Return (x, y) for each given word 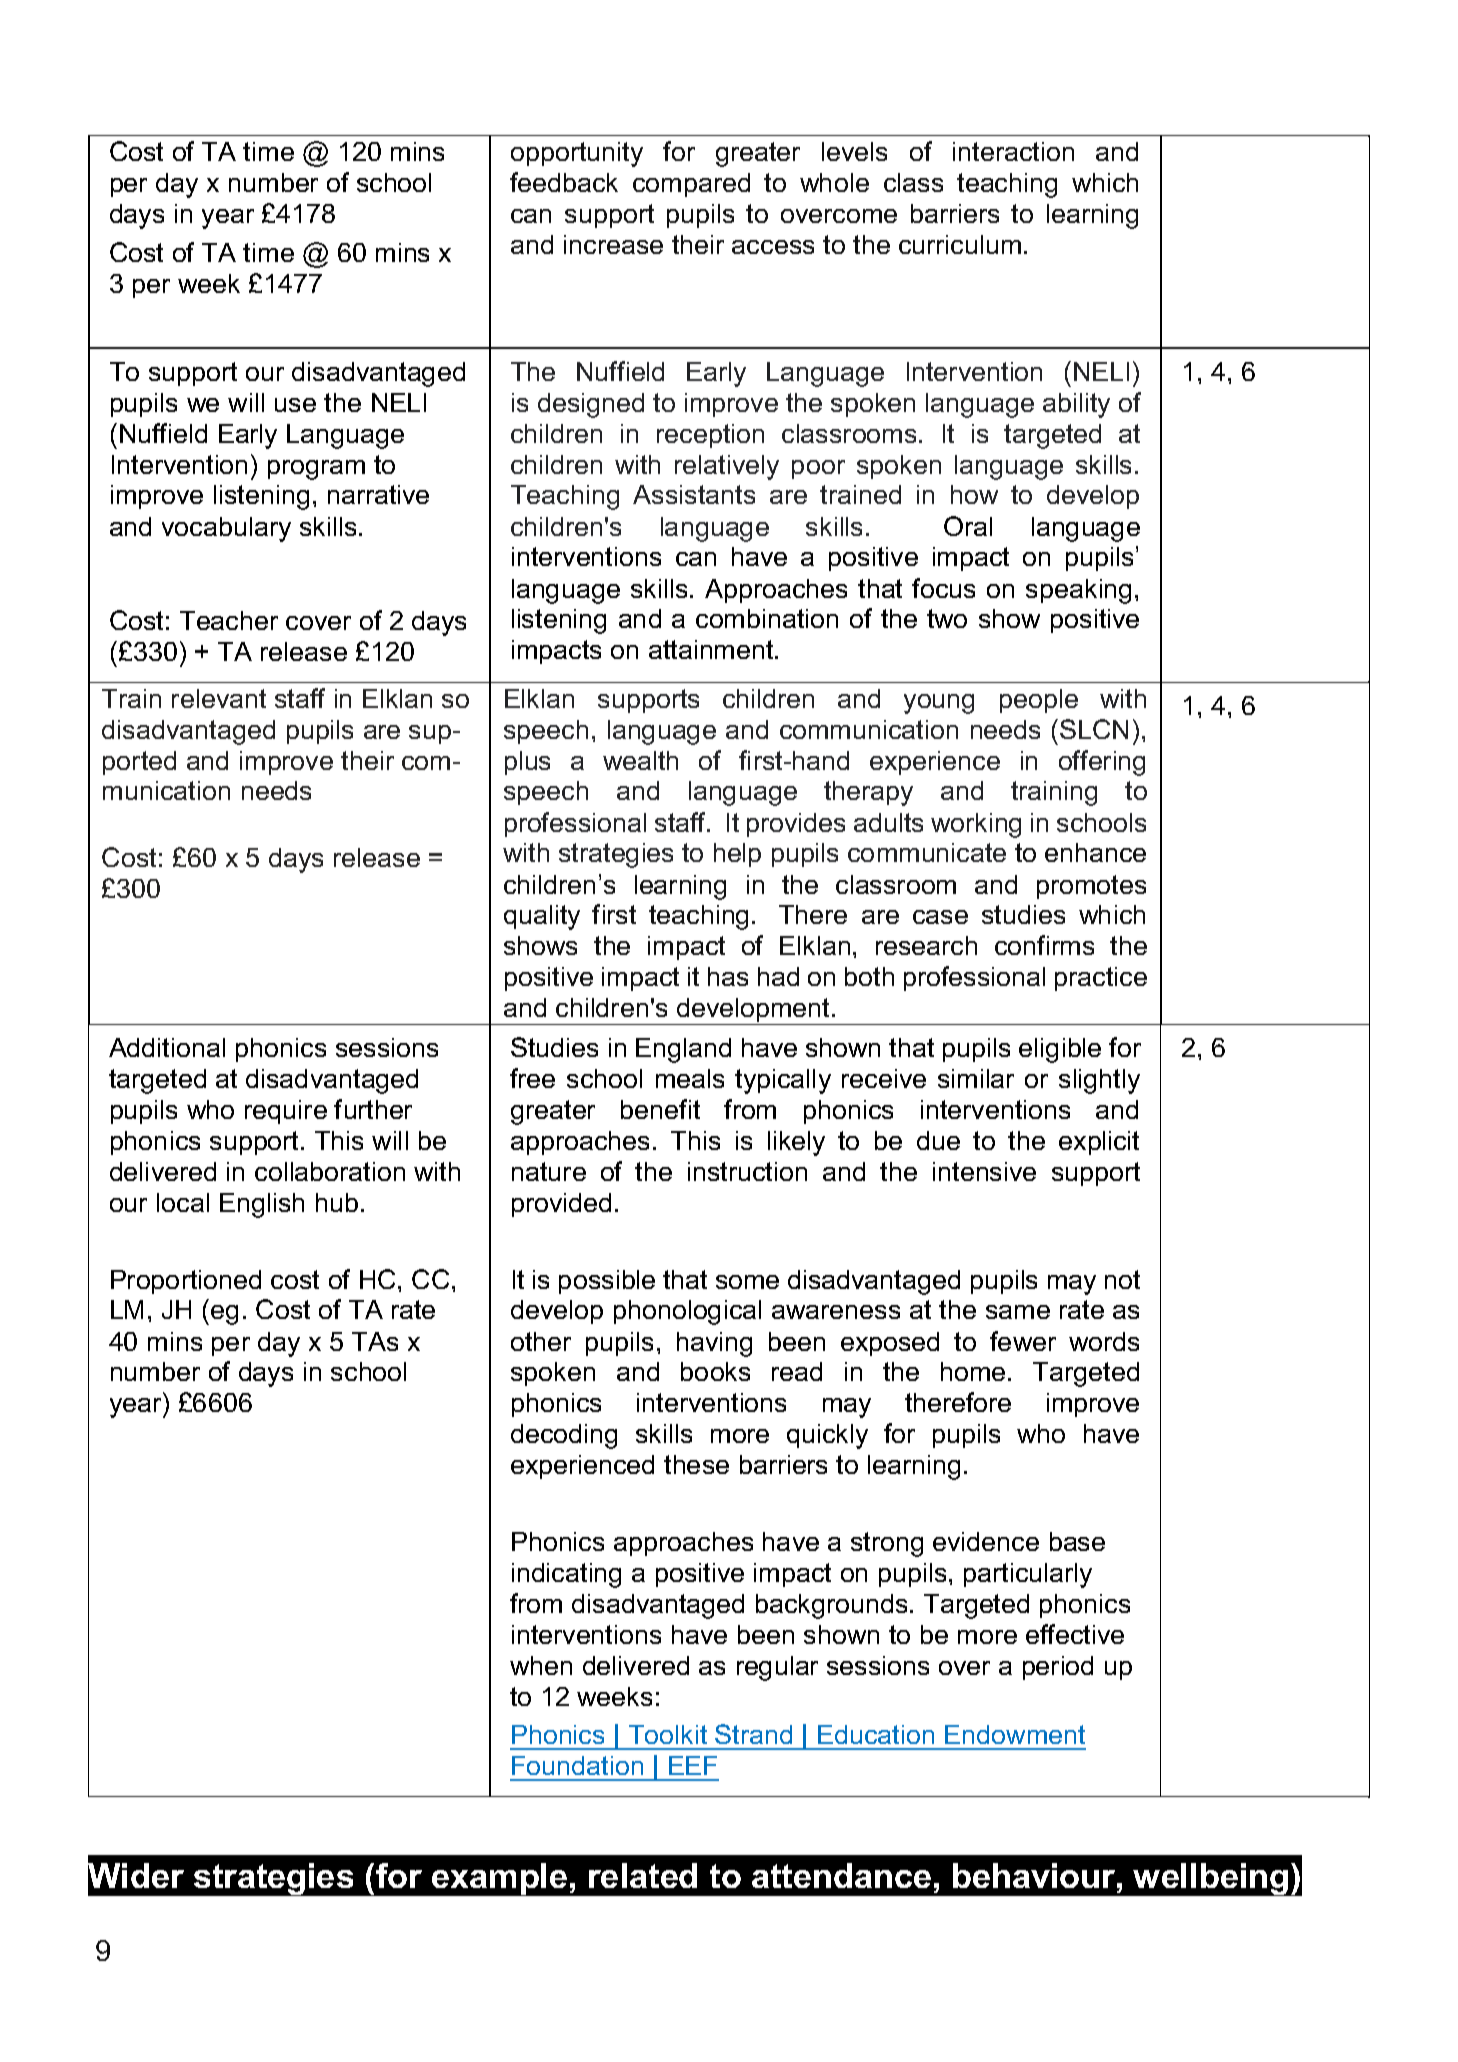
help (737, 855)
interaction (1013, 151)
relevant (219, 698)
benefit (660, 1109)
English (262, 1205)
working (976, 825)
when (541, 1665)
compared (691, 185)
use (295, 405)
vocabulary (226, 529)
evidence (986, 1541)
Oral (968, 526)
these (696, 1464)
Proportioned (186, 1282)
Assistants (694, 494)
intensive (984, 1171)
